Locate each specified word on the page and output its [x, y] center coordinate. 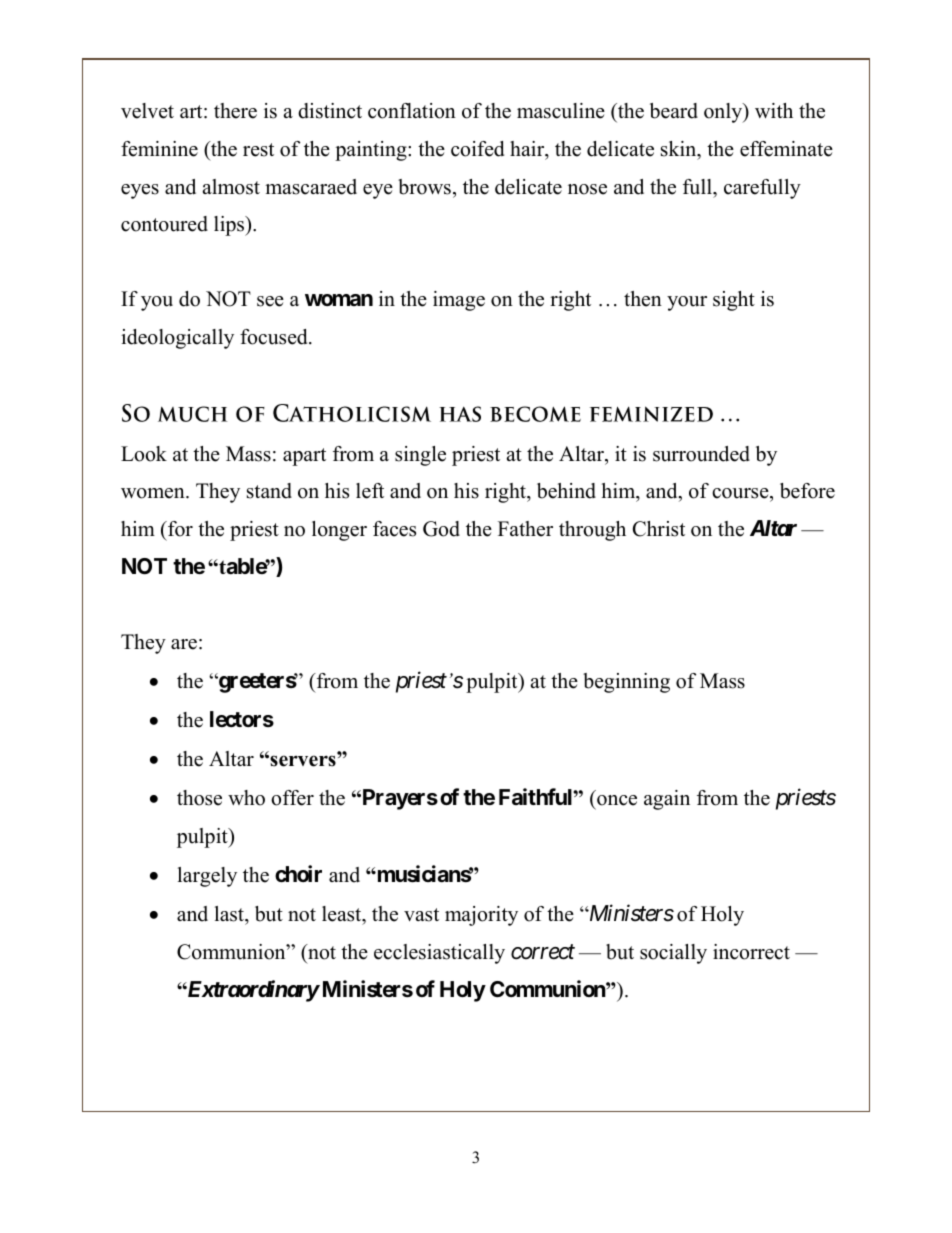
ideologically [177, 339]
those [199, 798]
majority [481, 916]
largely [207, 877]
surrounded [701, 454]
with [774, 110]
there [235, 111]
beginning [626, 683]
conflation [412, 111]
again [667, 800]
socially [673, 954]
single [420, 456]
